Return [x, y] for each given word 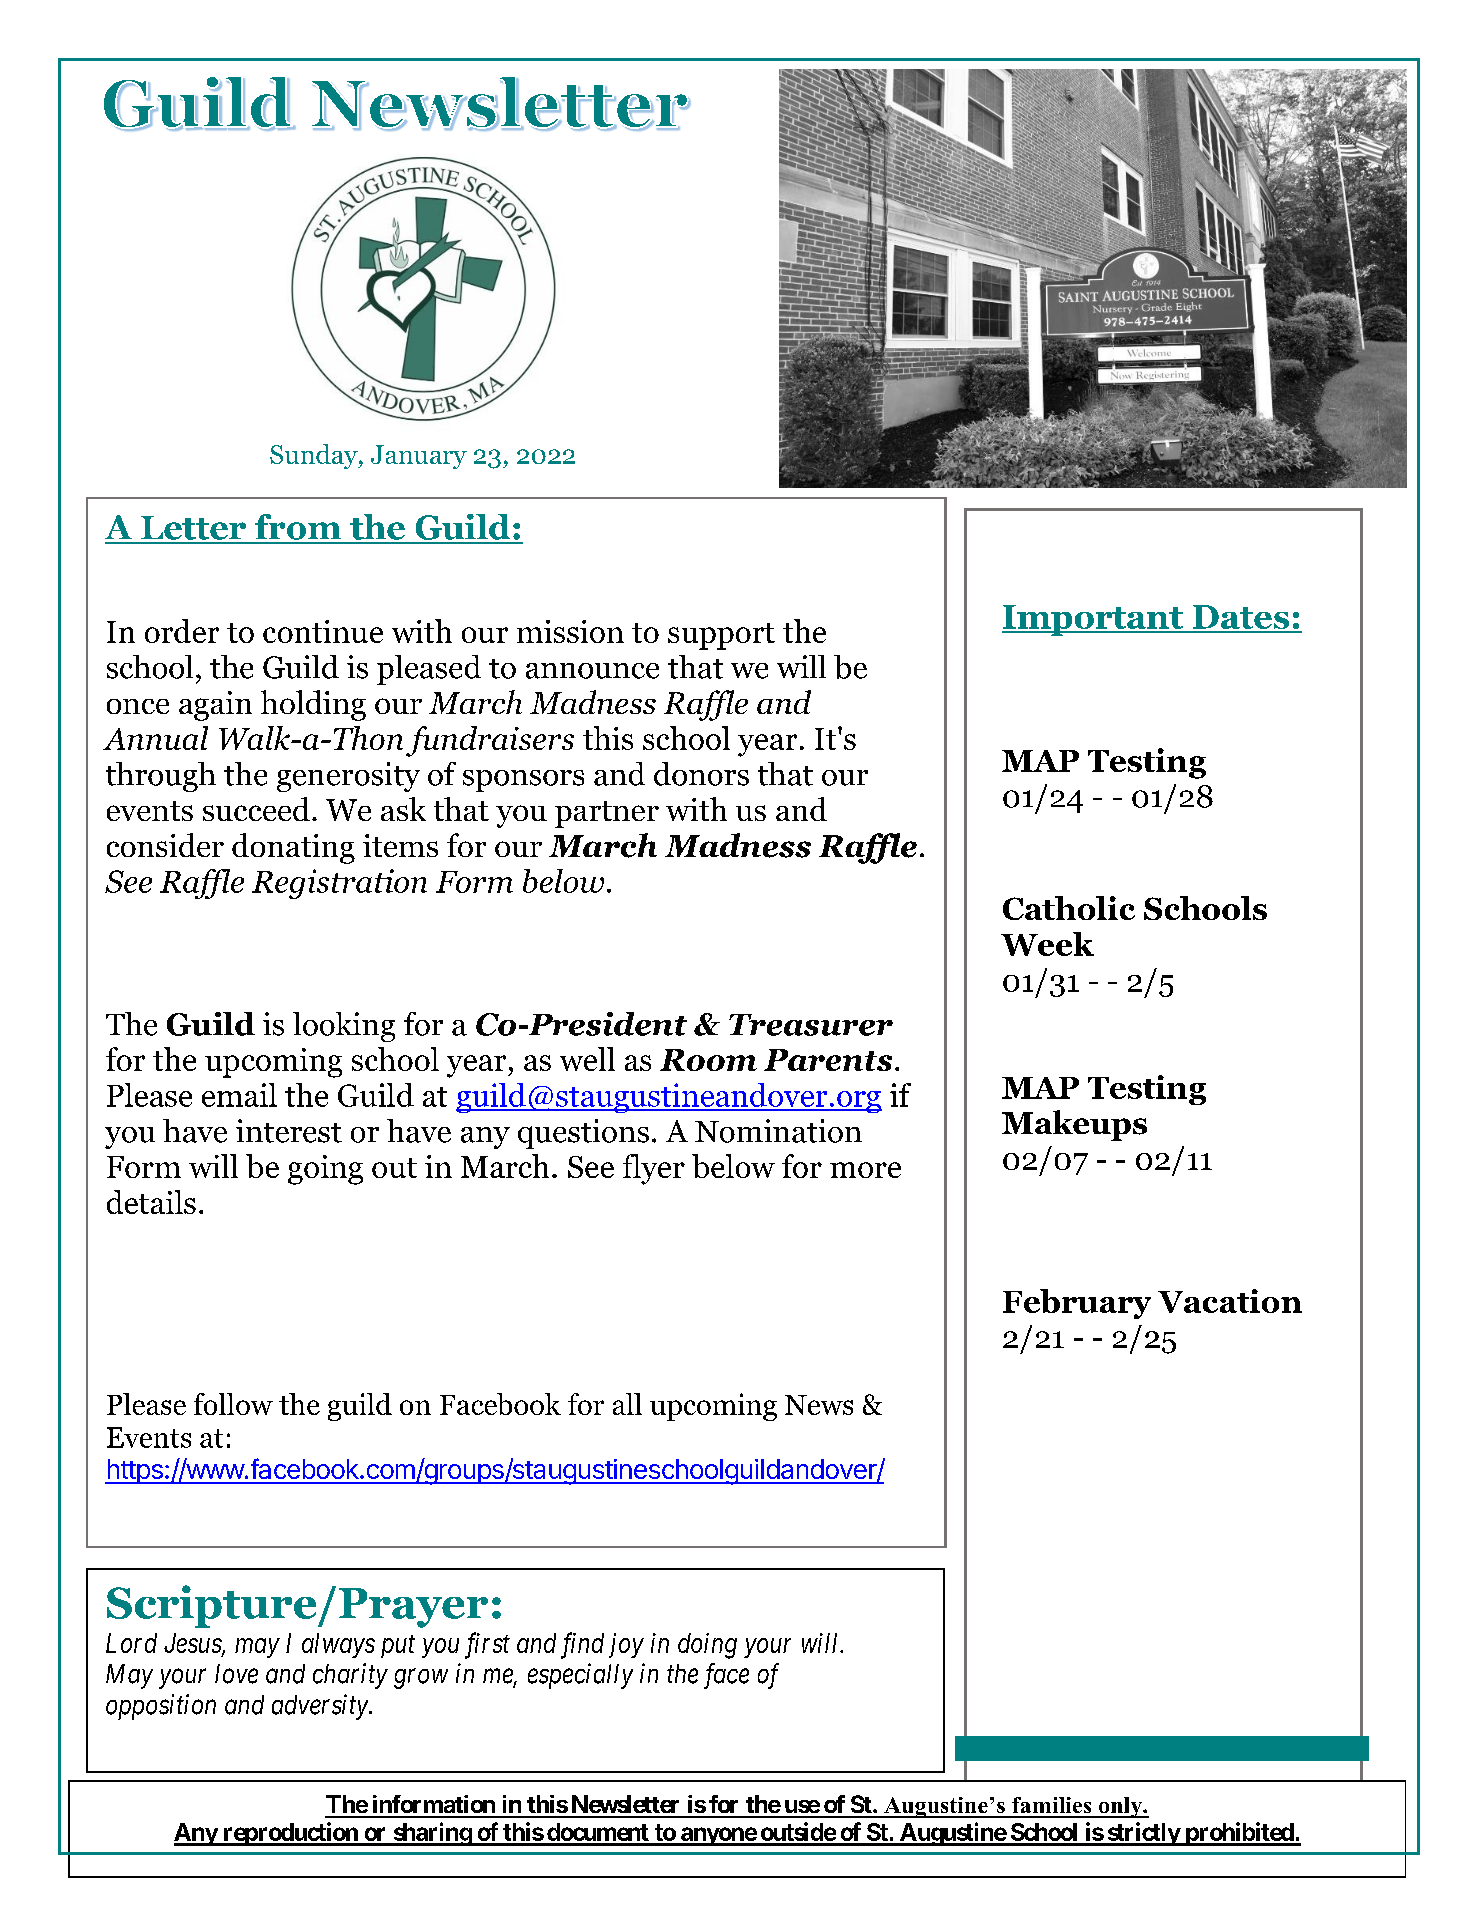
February [1077, 1304]
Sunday [315, 456]
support [721, 636]
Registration [339, 884]
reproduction [290, 1834]
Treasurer [811, 1025]
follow [233, 1404]
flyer [654, 1169]
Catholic [1069, 908]
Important [1093, 620]
